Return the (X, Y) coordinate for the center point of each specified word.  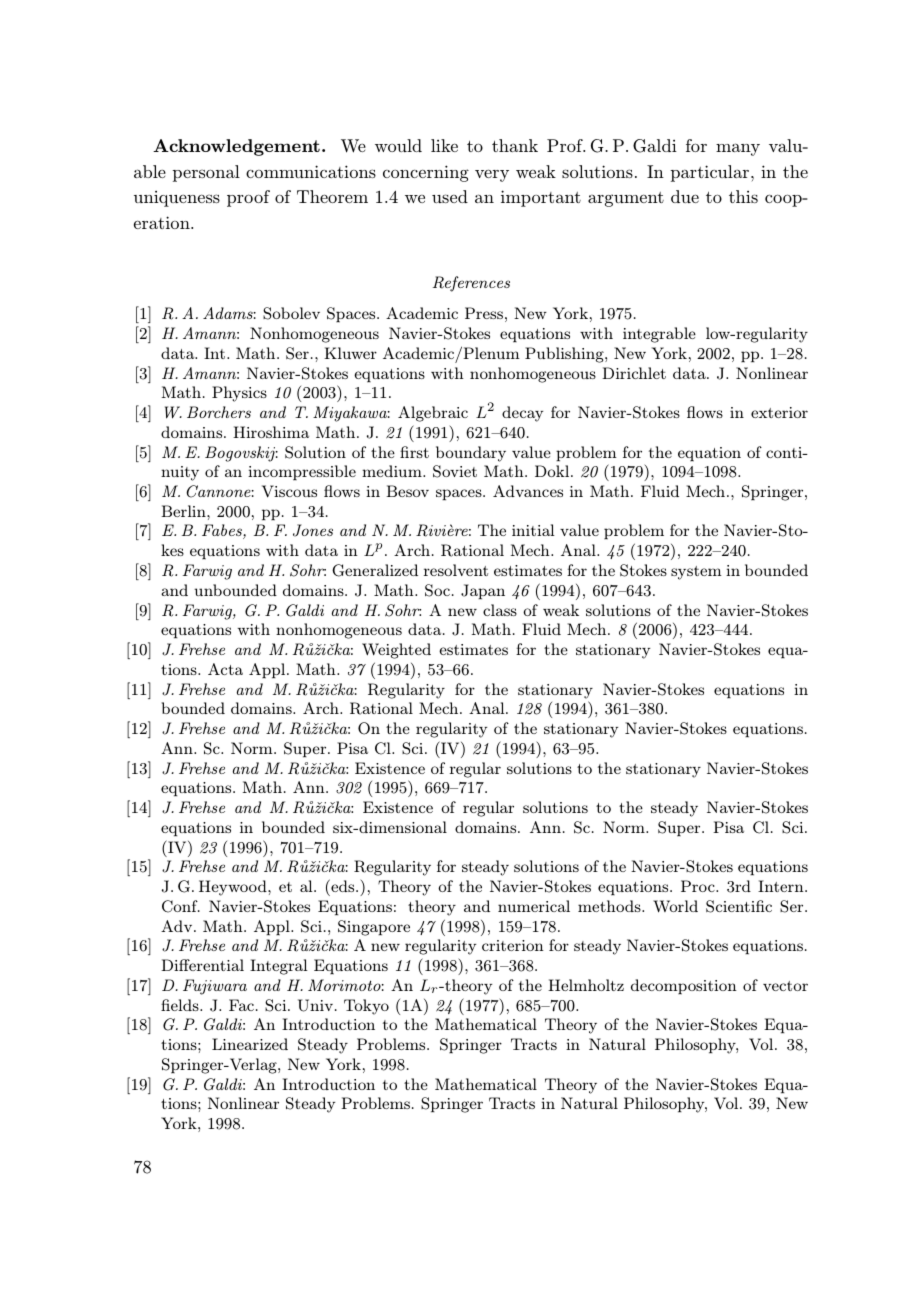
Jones (313, 530)
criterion (513, 945)
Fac (241, 1005)
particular (711, 173)
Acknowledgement (236, 147)
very (492, 175)
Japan (483, 592)
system (696, 573)
